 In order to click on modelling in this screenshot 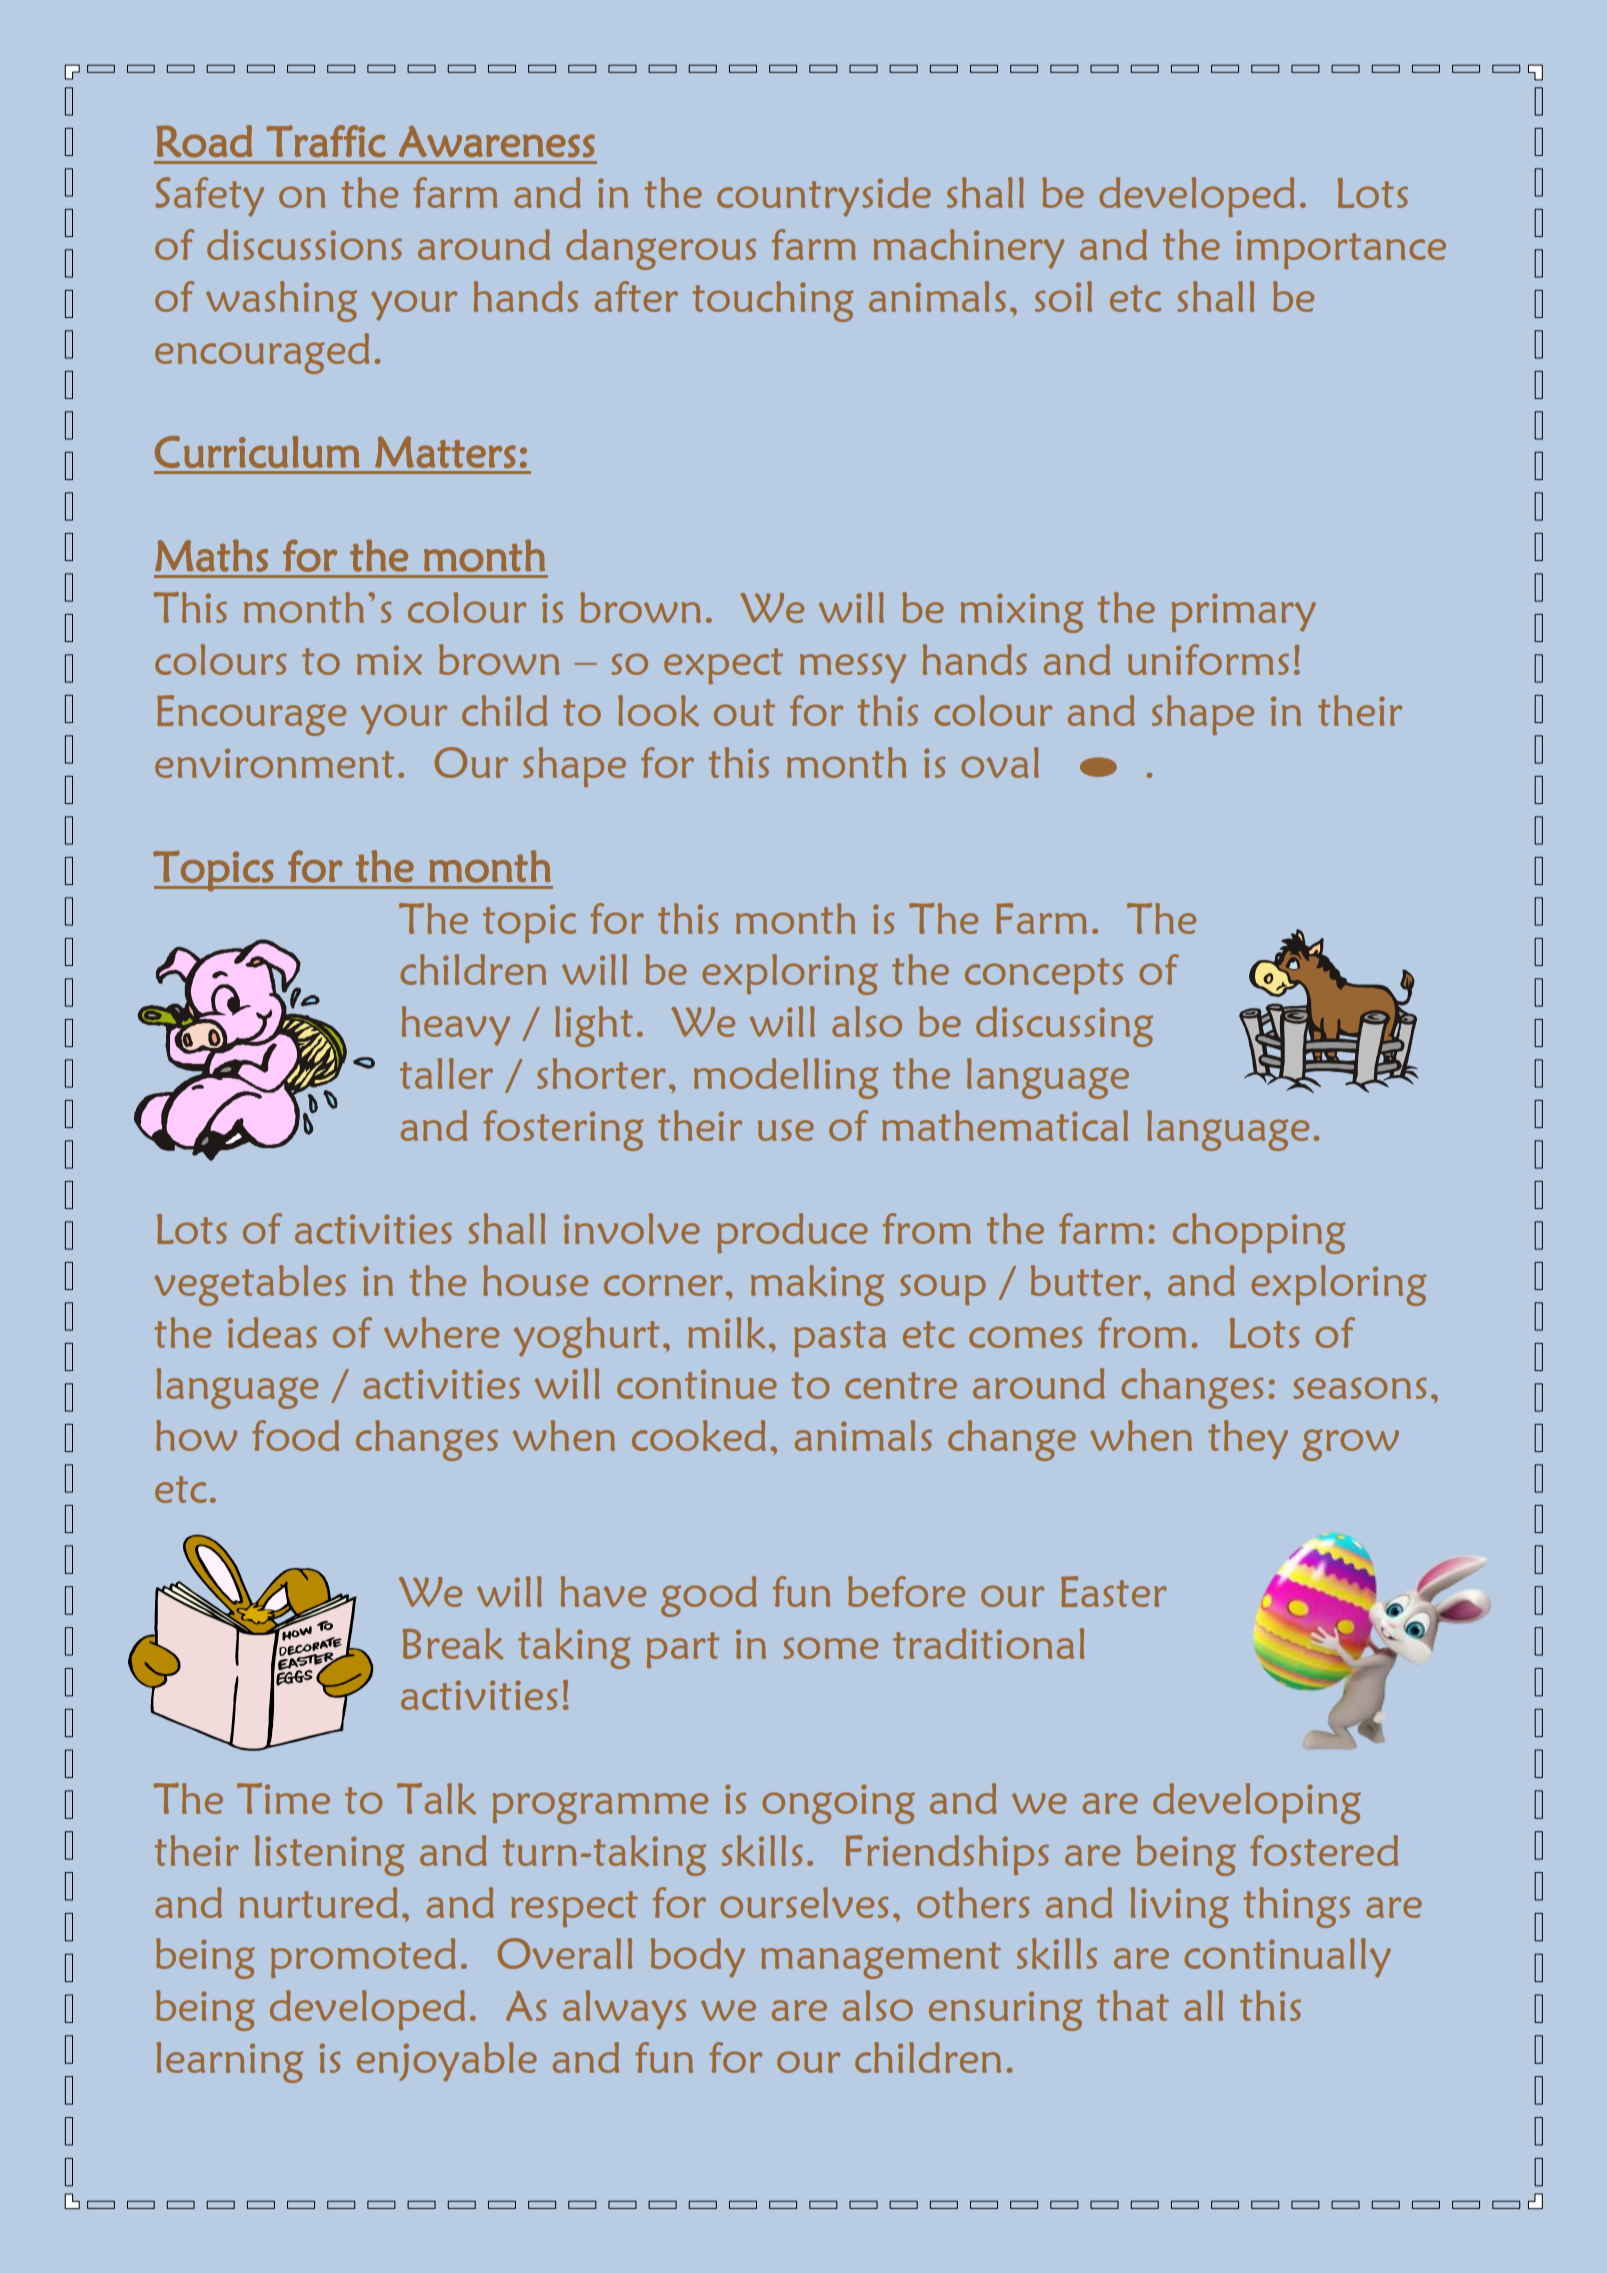, I will do `click(786, 1078)`.
